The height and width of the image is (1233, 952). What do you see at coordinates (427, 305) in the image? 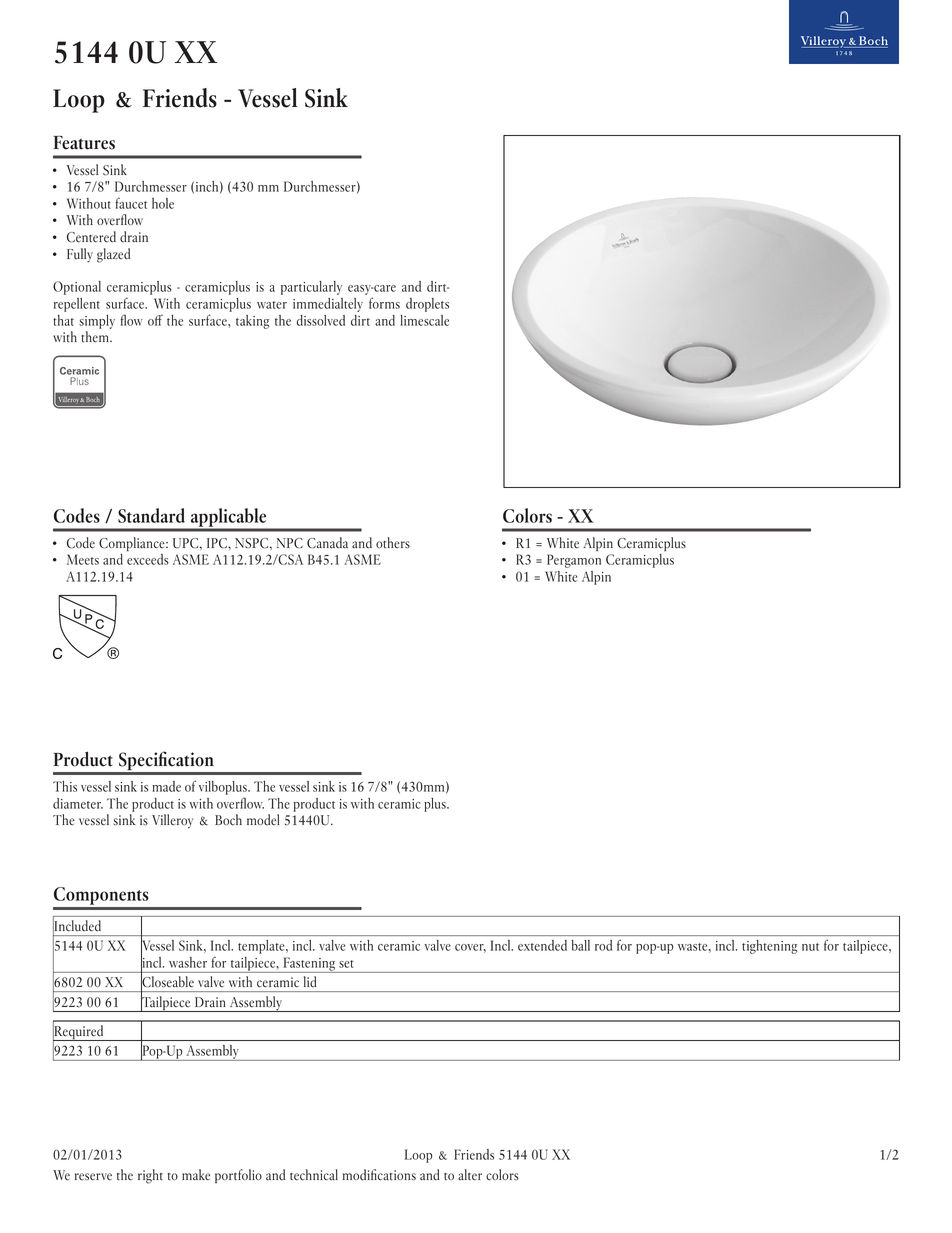
I see `droplets` at bounding box center [427, 305].
